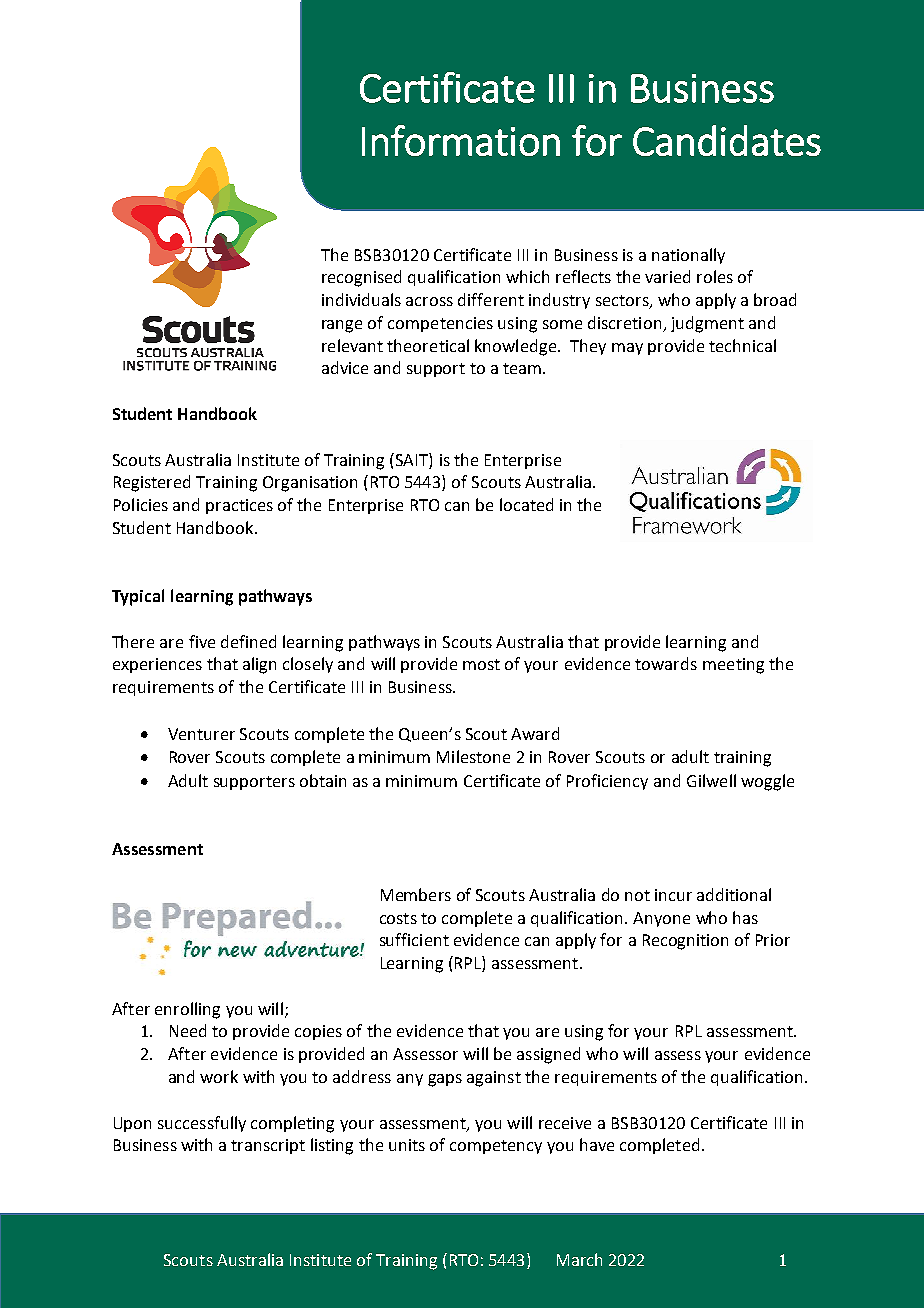 The height and width of the screenshot is (1308, 924). Describe the element at coordinates (666, 663) in the screenshot. I see `towards` at that location.
